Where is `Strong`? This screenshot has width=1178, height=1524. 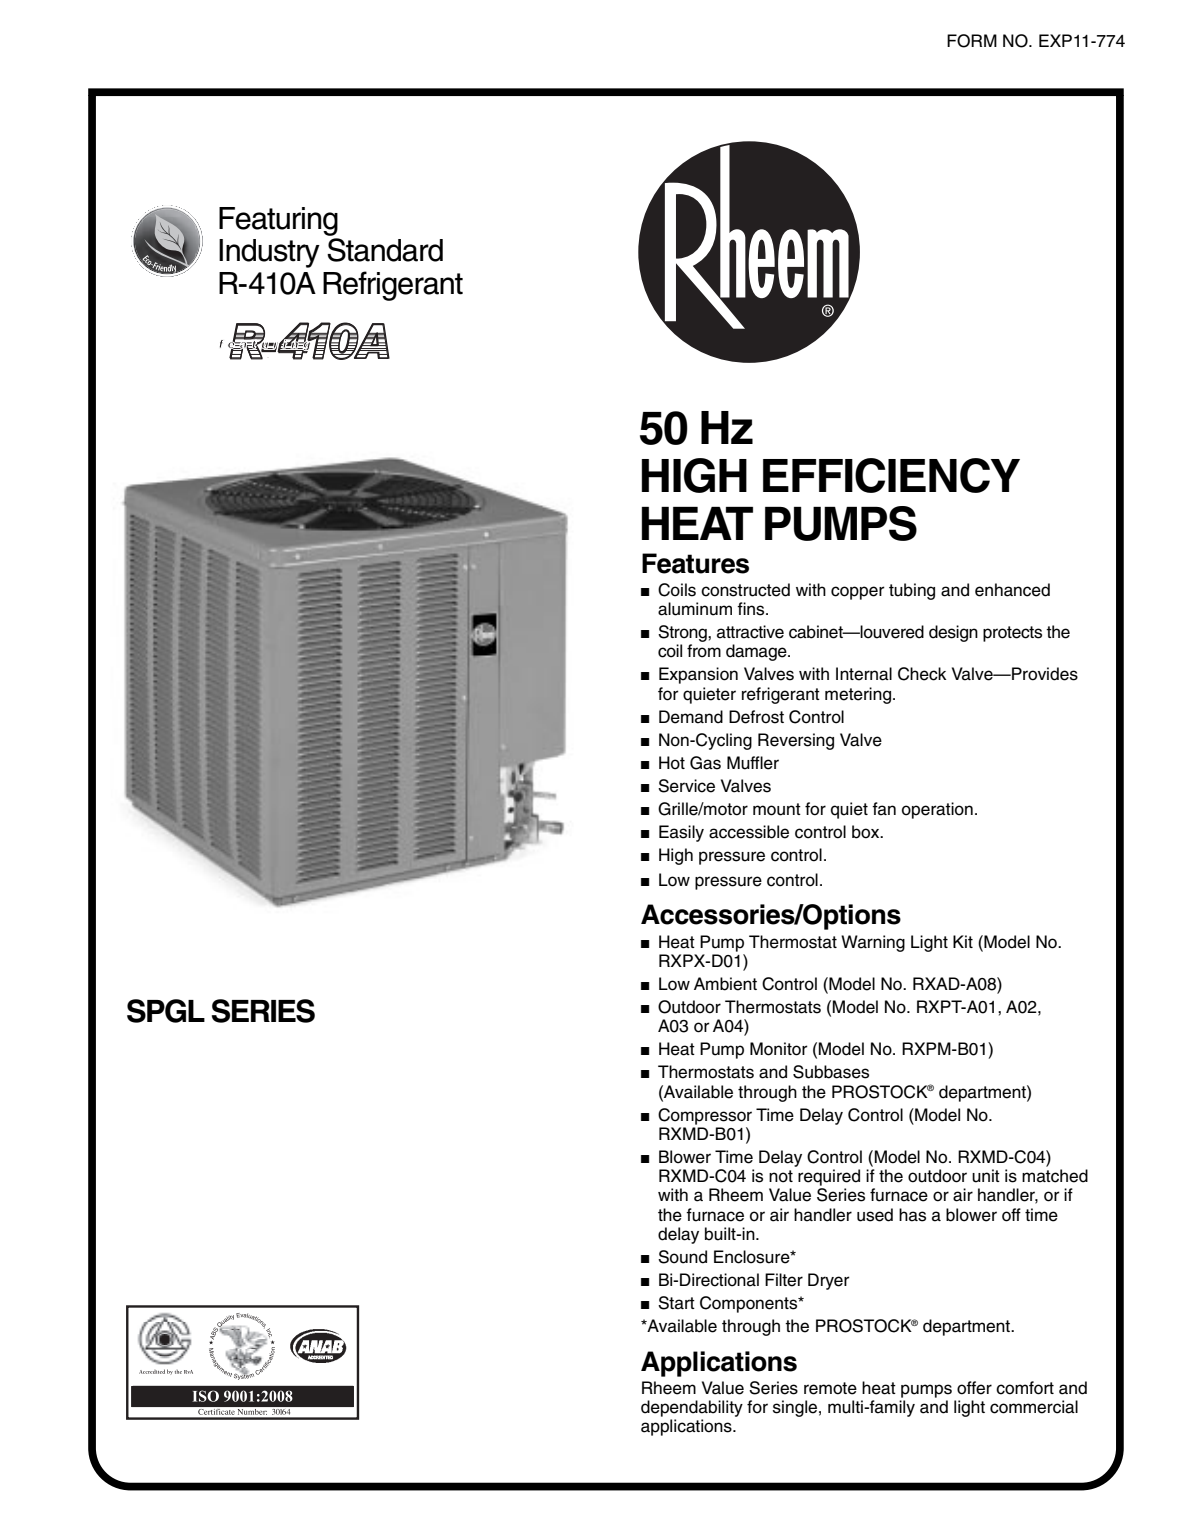 Strong is located at coordinates (683, 633).
